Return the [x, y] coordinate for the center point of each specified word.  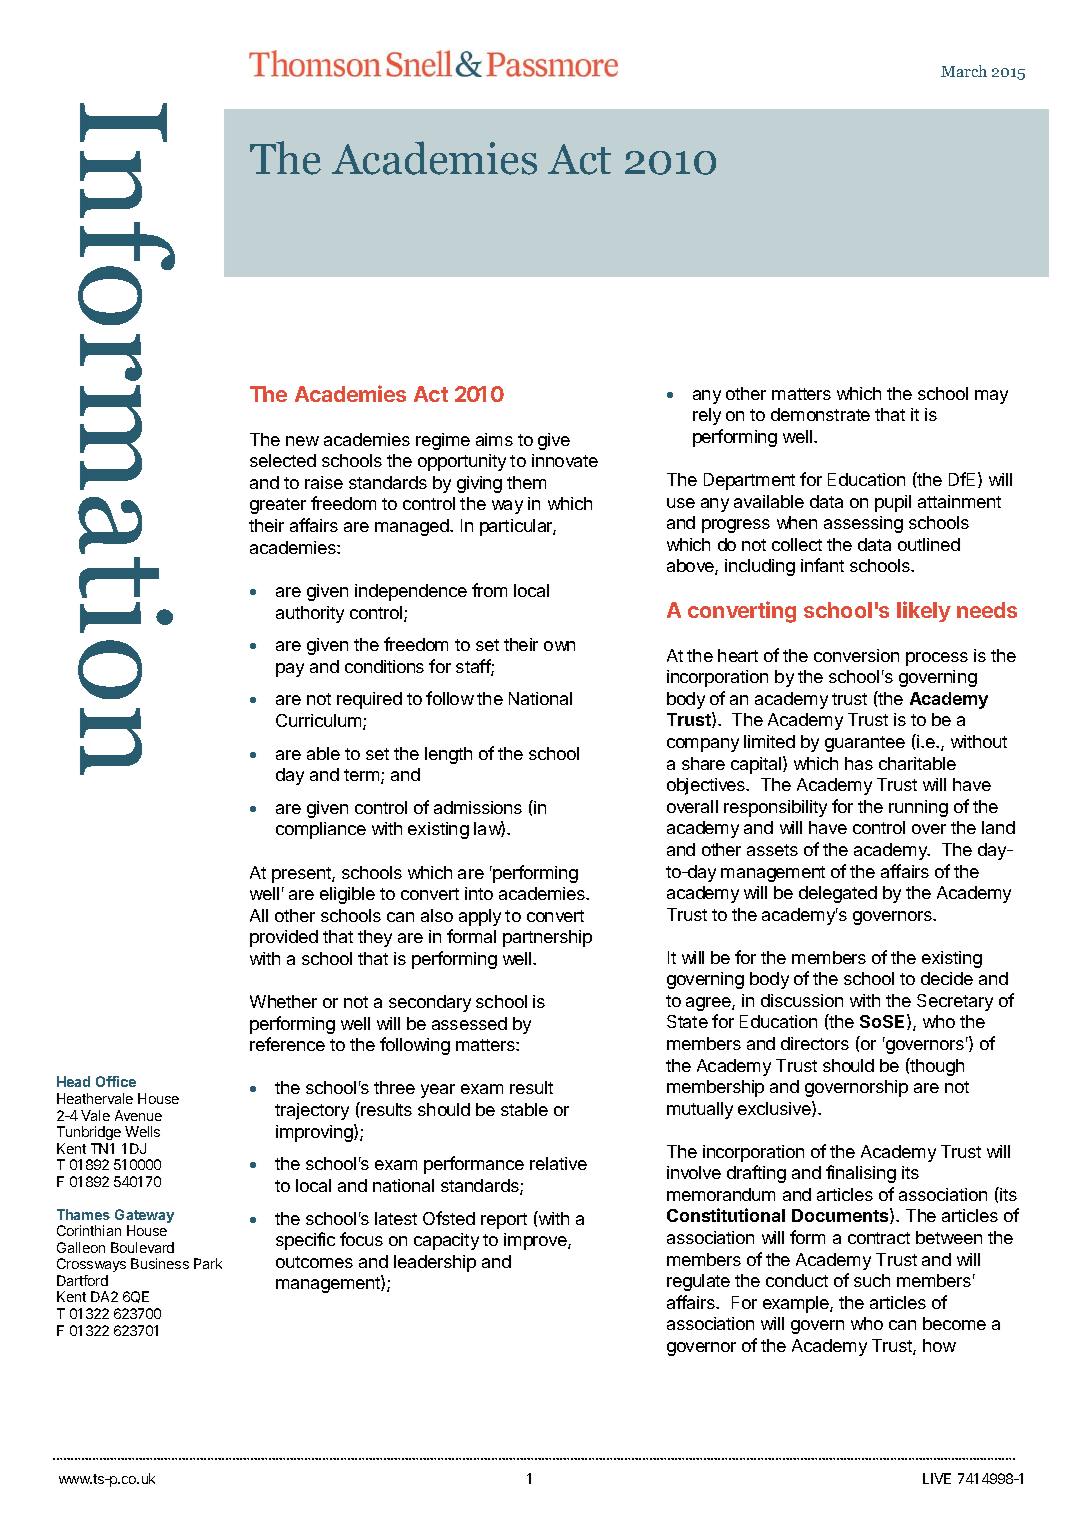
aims [494, 439]
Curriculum [318, 720]
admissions [478, 807]
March [964, 71]
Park [208, 1263]
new [302, 441]
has [859, 763]
